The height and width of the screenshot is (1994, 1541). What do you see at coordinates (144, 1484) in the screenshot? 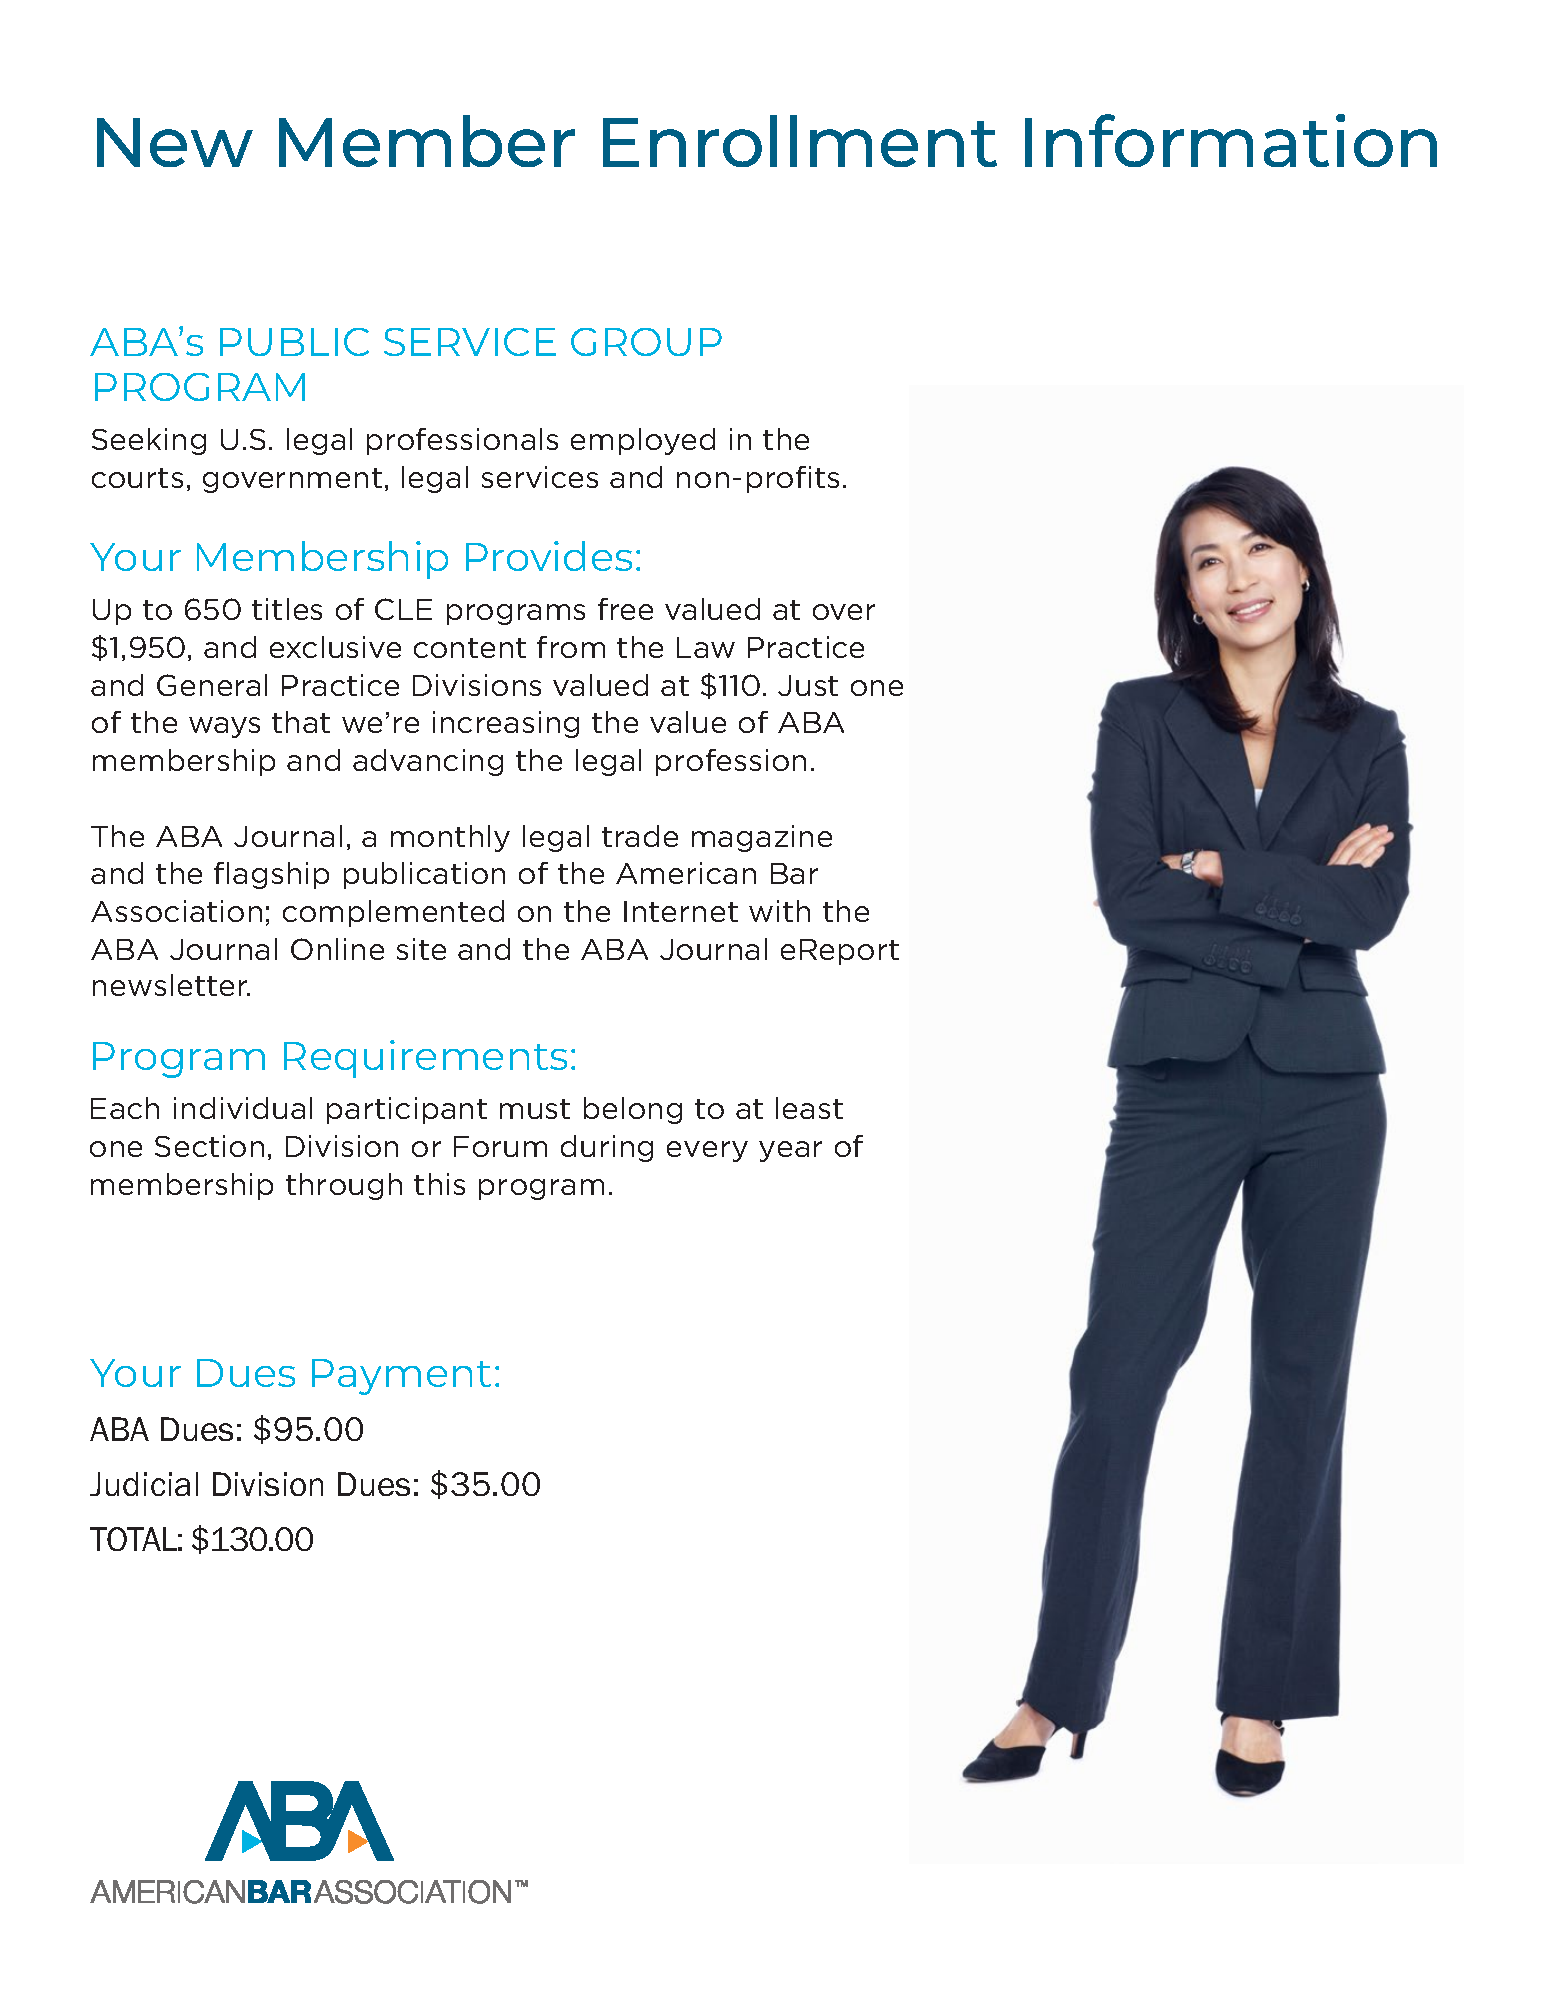
I see `Judicial` at bounding box center [144, 1484].
